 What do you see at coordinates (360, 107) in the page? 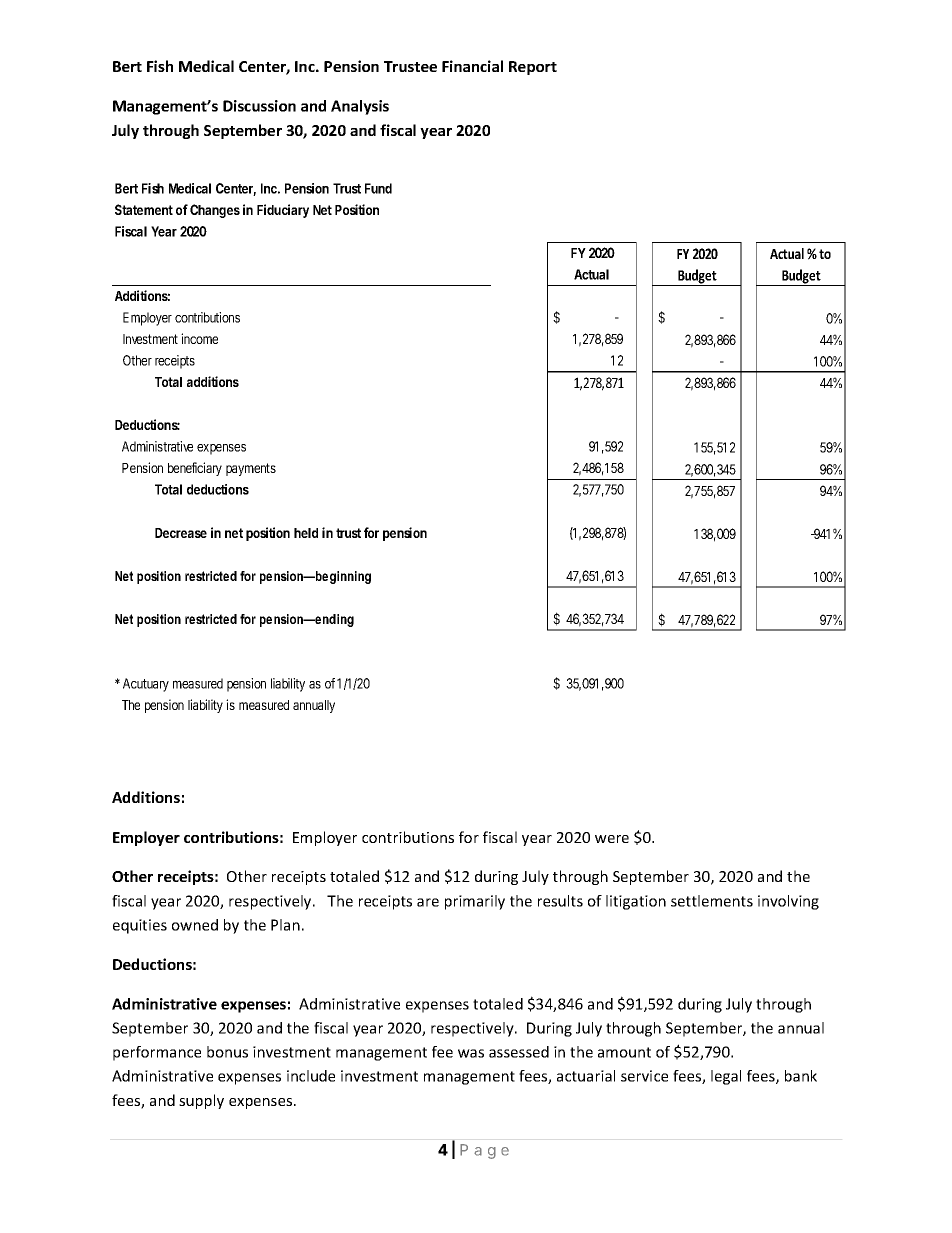
I see `Analysis` at bounding box center [360, 107].
